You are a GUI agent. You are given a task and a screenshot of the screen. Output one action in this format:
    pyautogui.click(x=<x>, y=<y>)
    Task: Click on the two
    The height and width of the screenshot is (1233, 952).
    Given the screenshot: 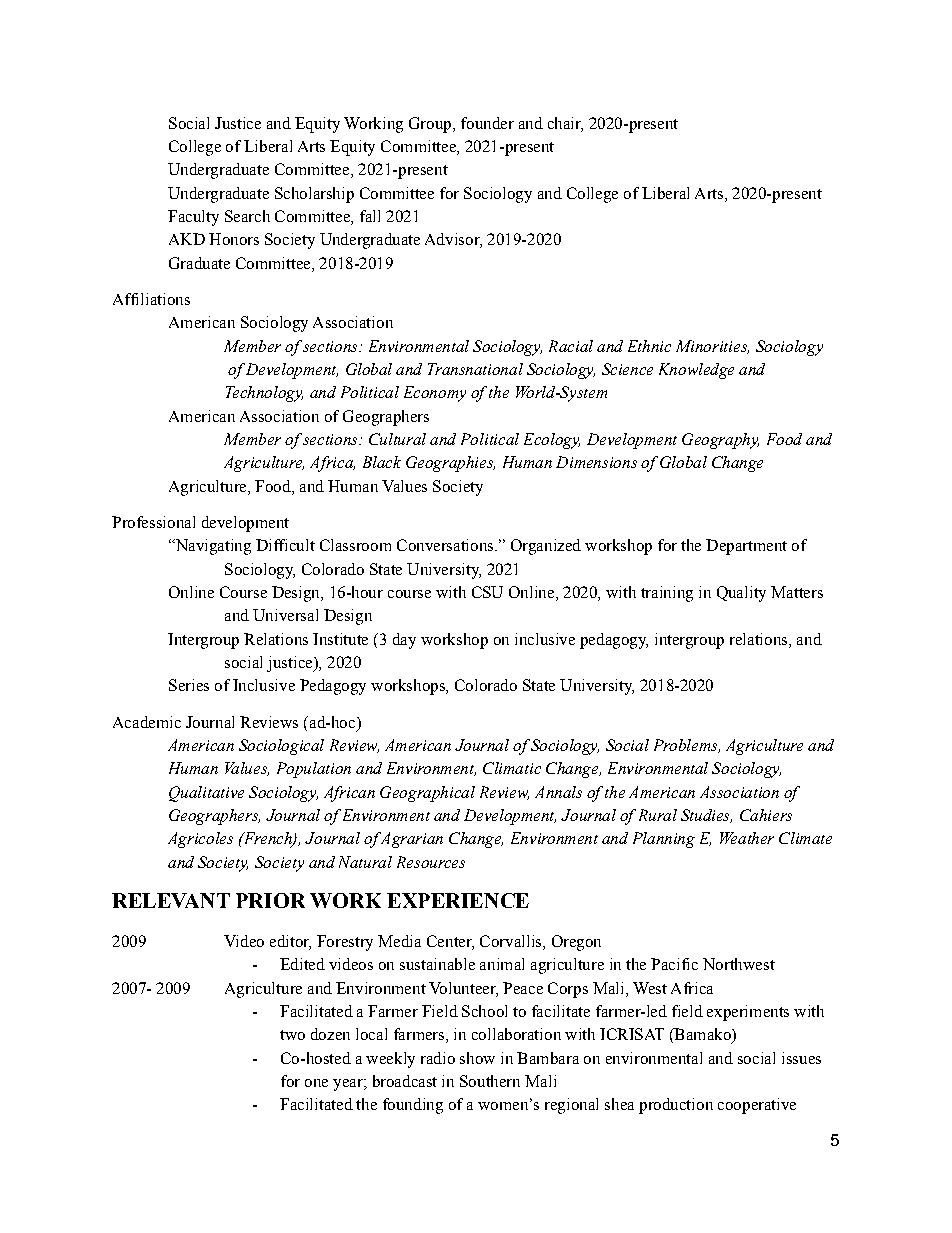 What is the action you would take?
    pyautogui.click(x=292, y=1035)
